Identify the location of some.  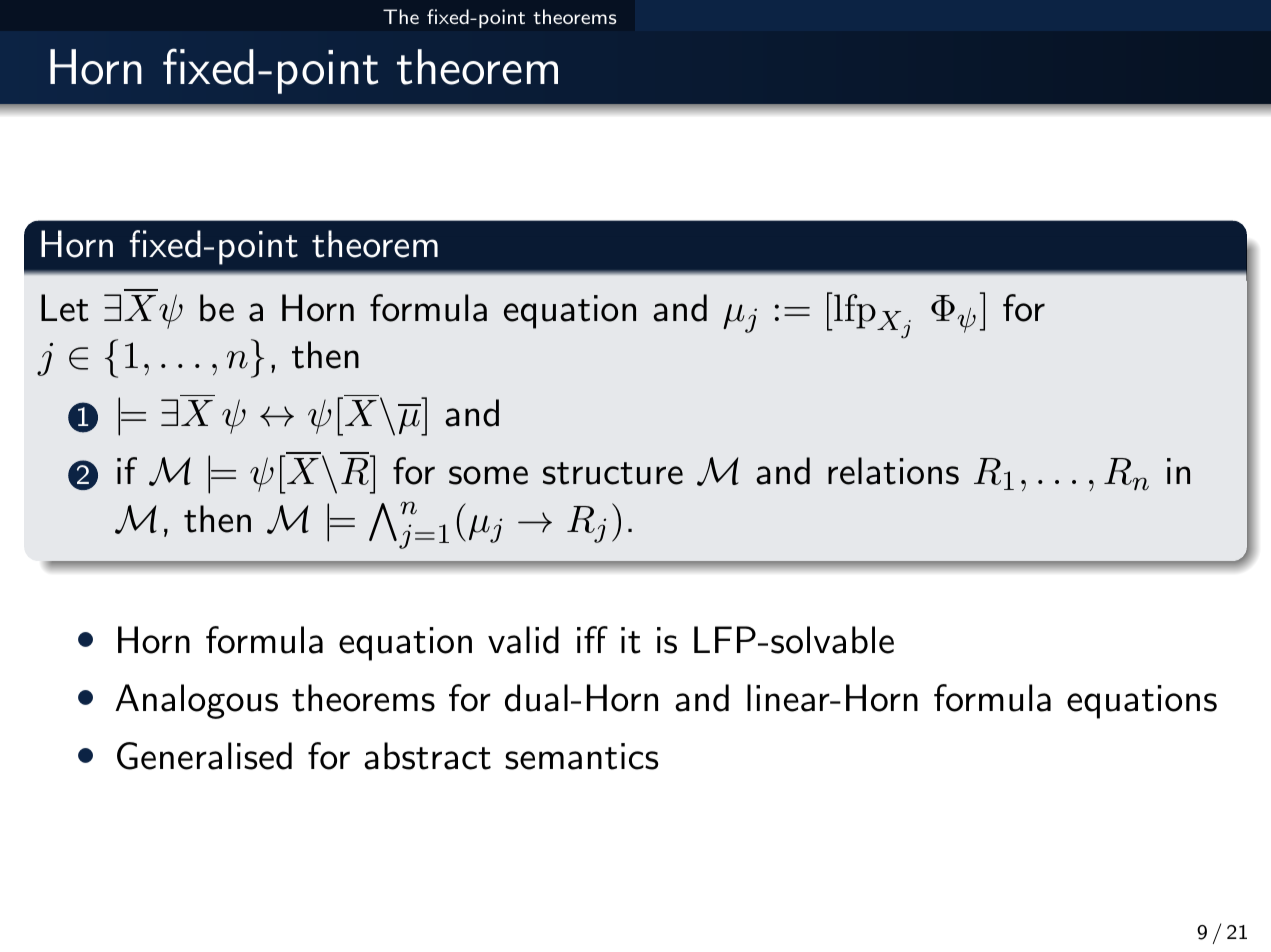
(488, 475).
